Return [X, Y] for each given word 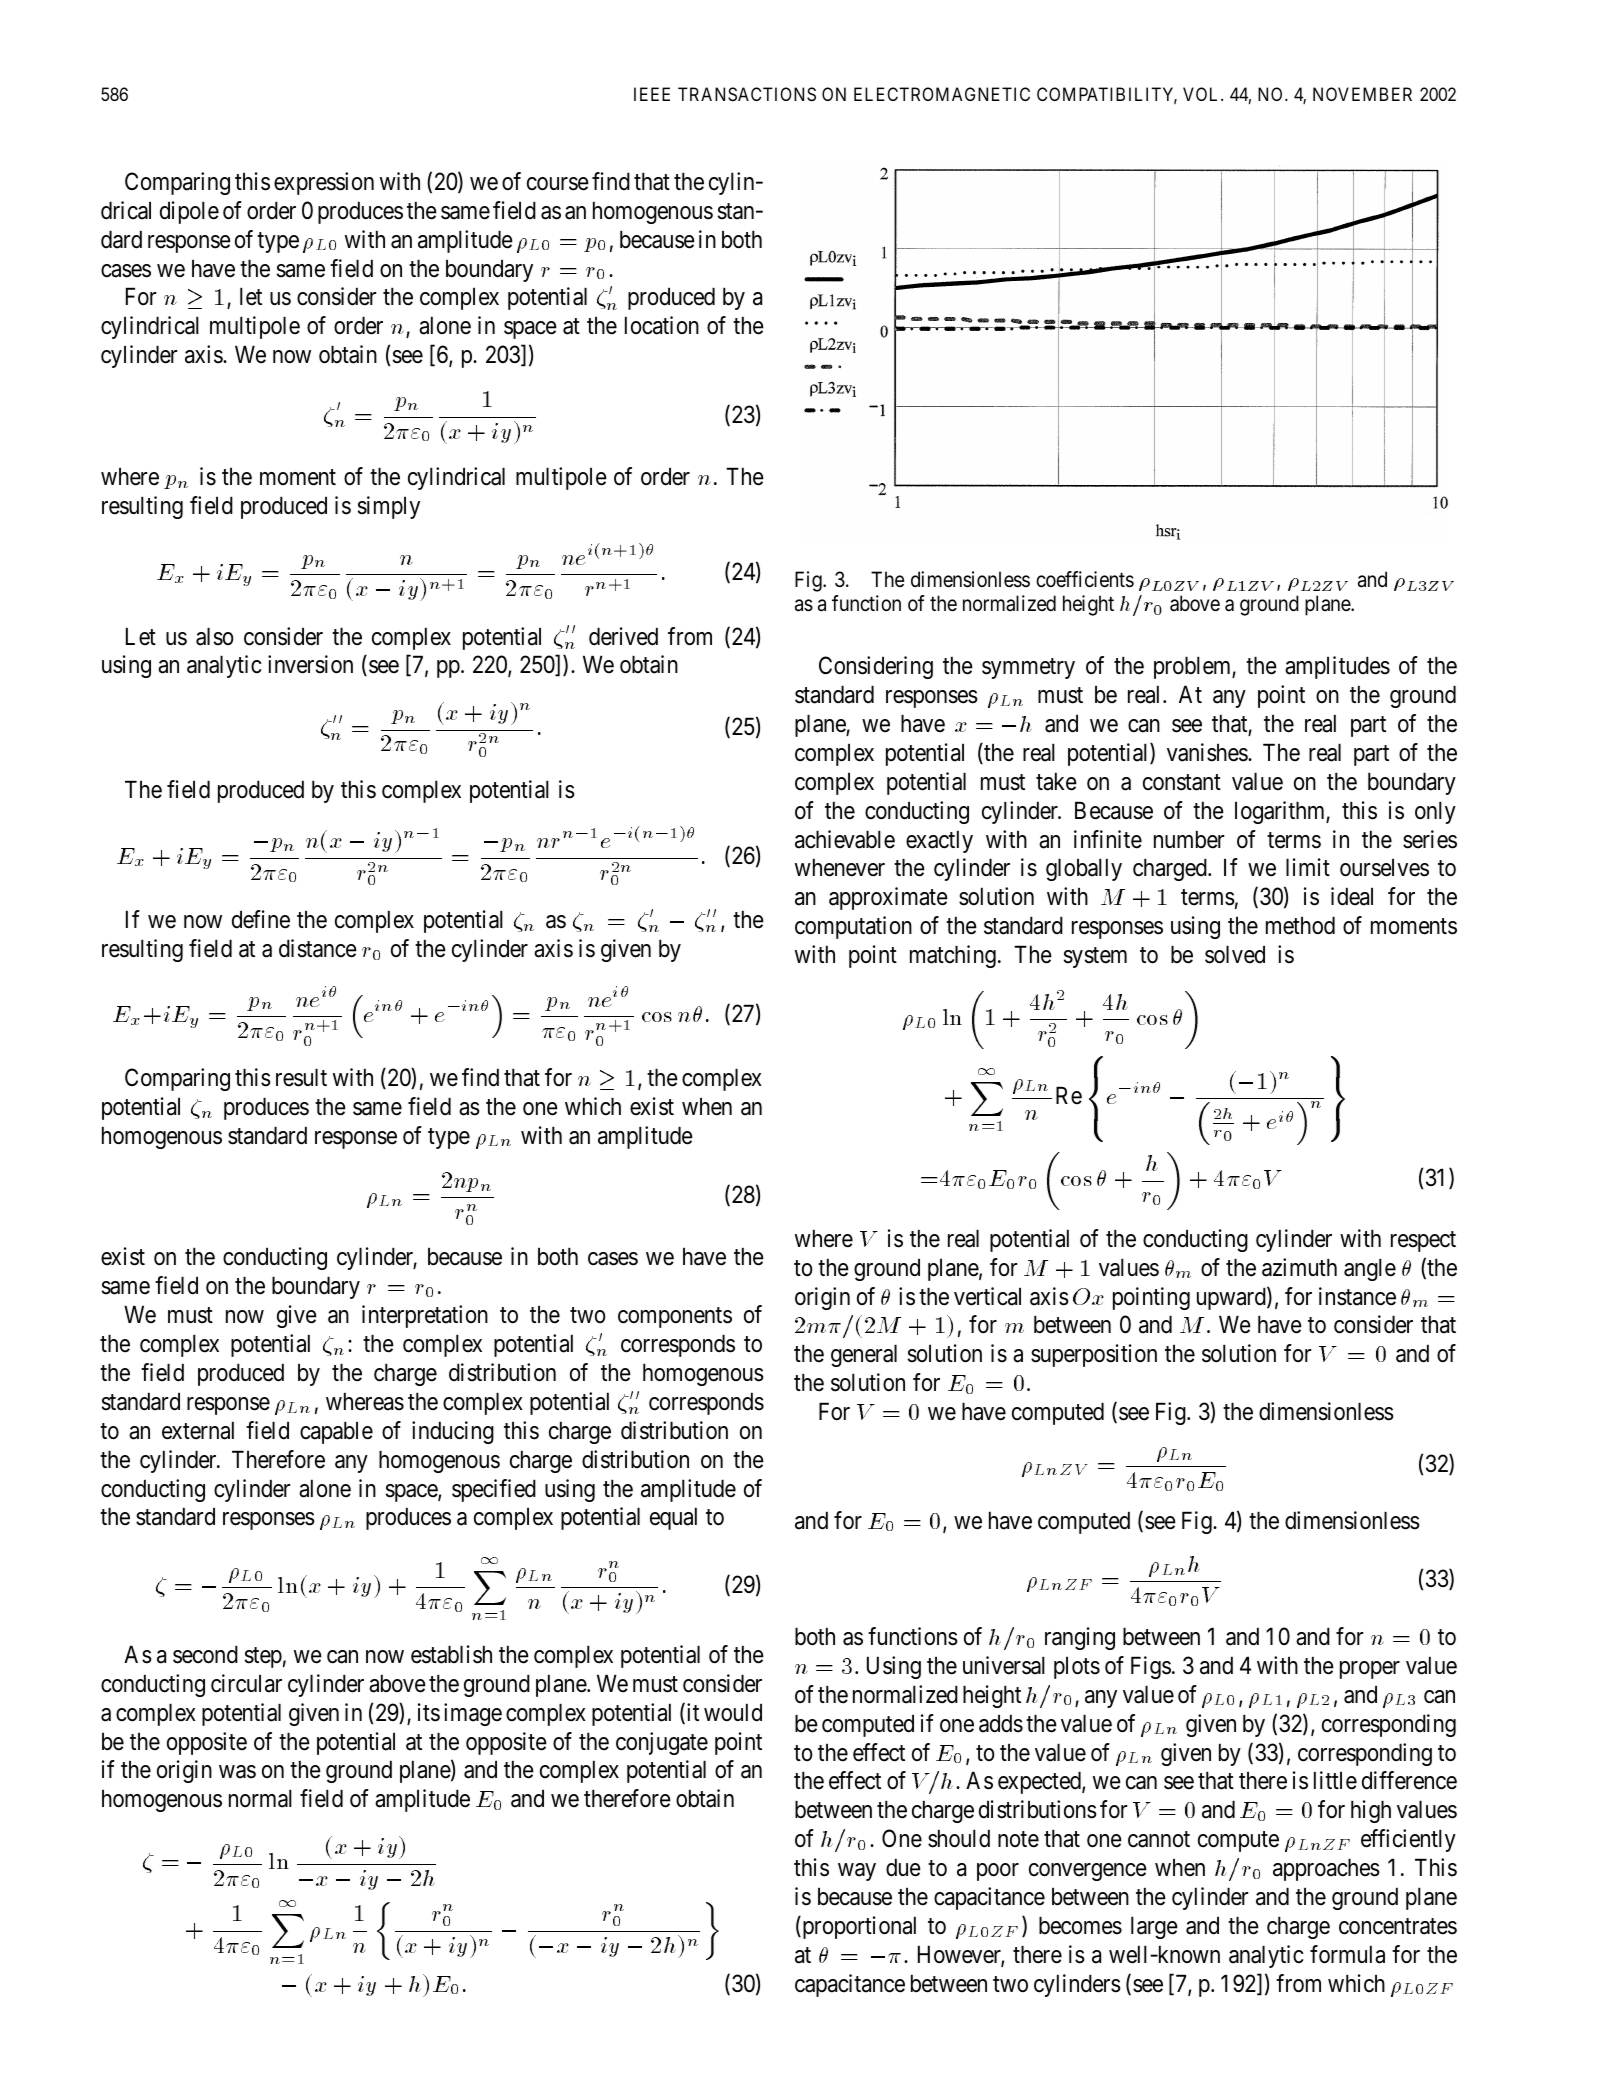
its [429, 1712]
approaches [1326, 1869]
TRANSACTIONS [747, 94]
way [857, 1872]
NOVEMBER [1362, 94]
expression [324, 183]
